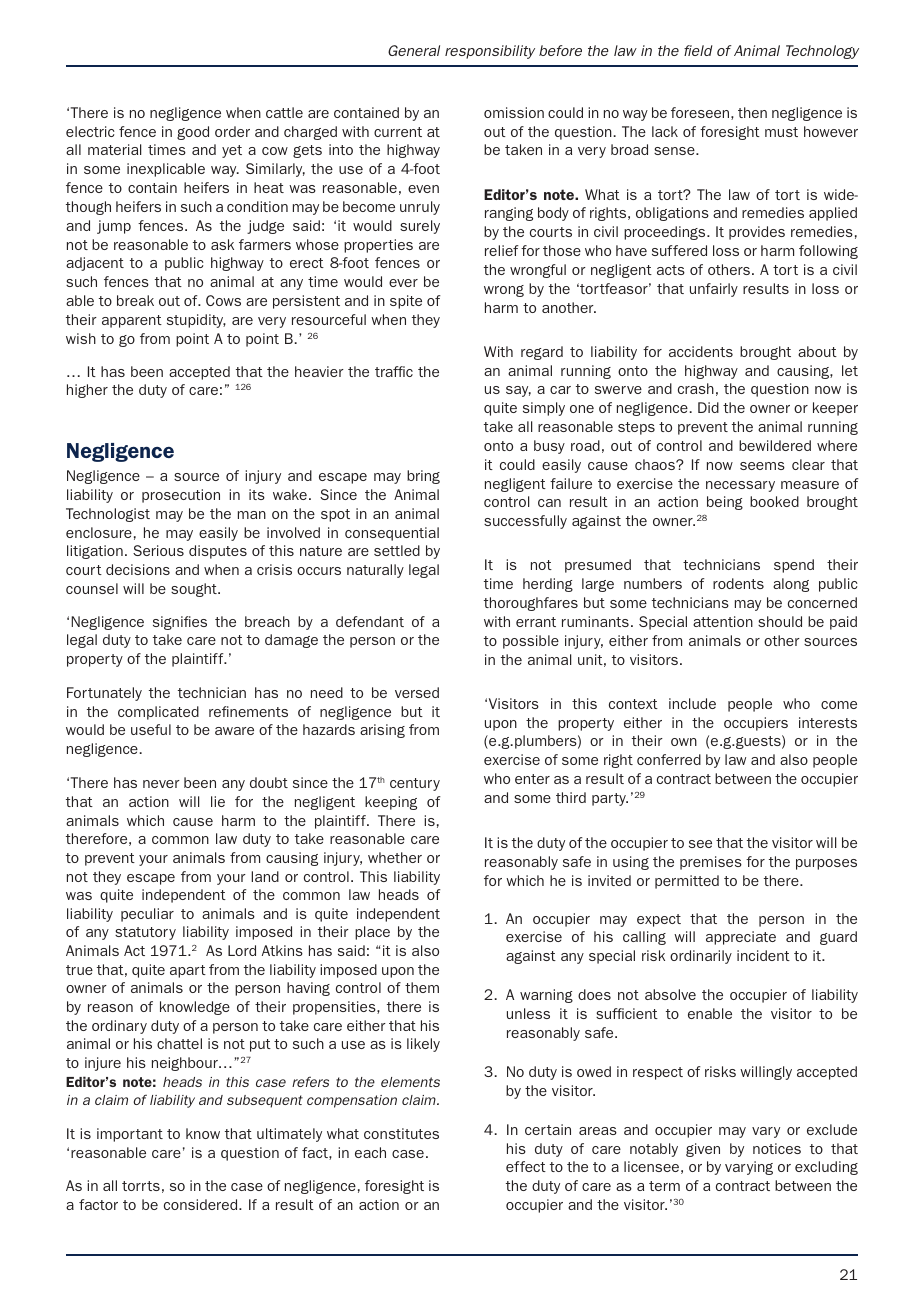  I want to click on effect, so click(526, 1166).
